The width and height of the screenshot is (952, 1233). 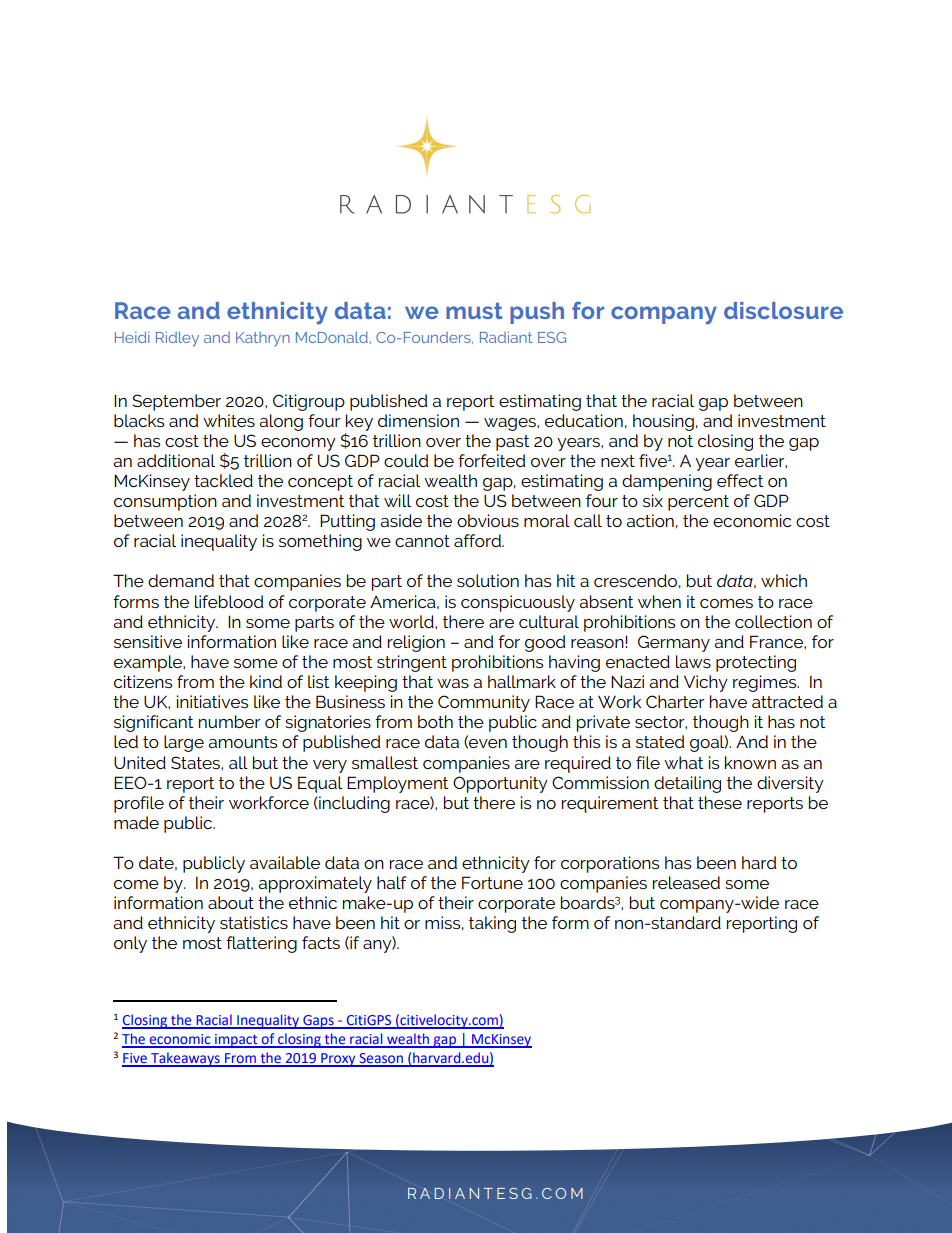 What do you see at coordinates (686, 882) in the screenshot?
I see `released` at bounding box center [686, 882].
